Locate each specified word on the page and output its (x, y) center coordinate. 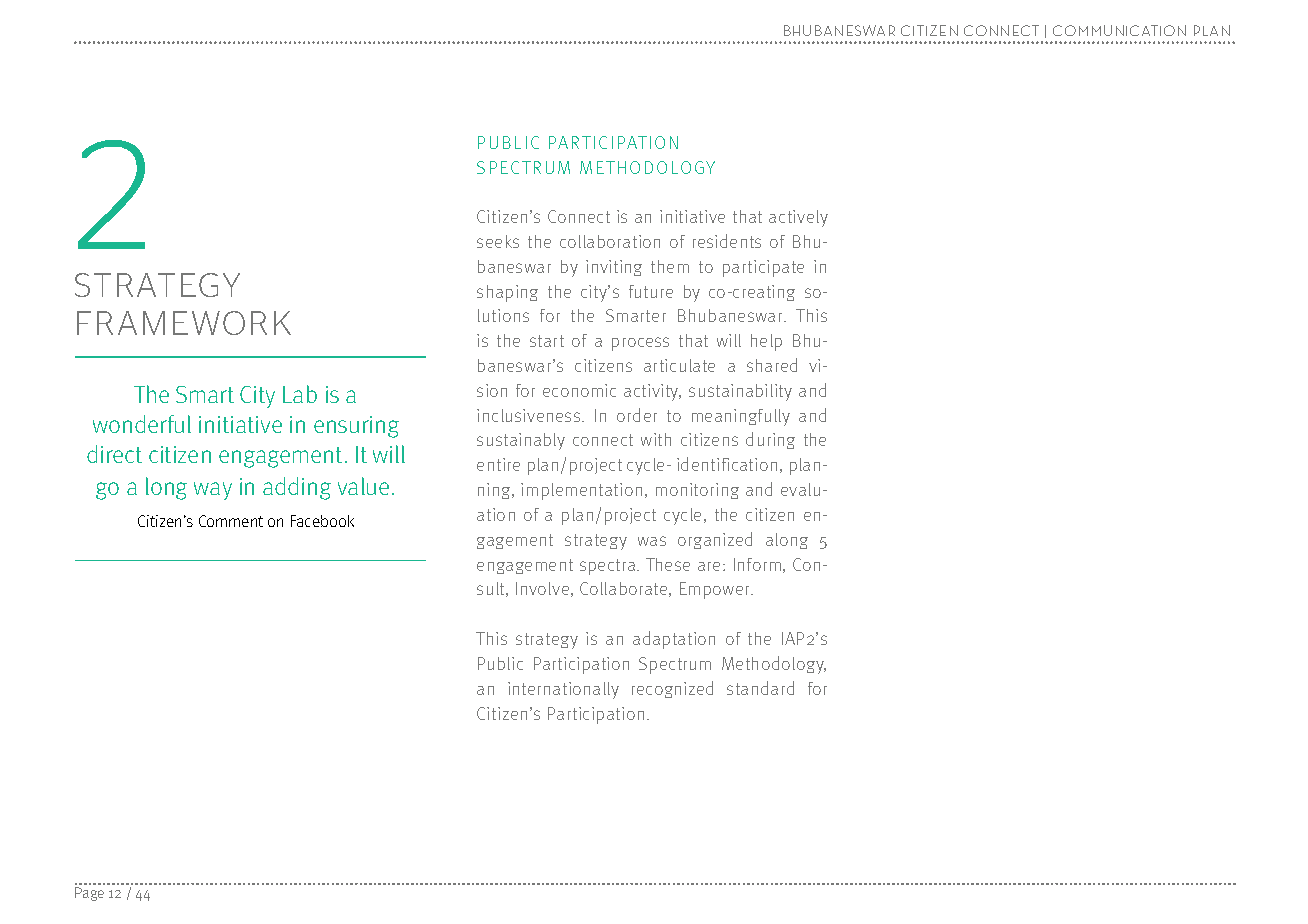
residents (727, 241)
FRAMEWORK (184, 323)
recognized (672, 689)
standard (760, 688)
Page (89, 894)
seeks (498, 241)
